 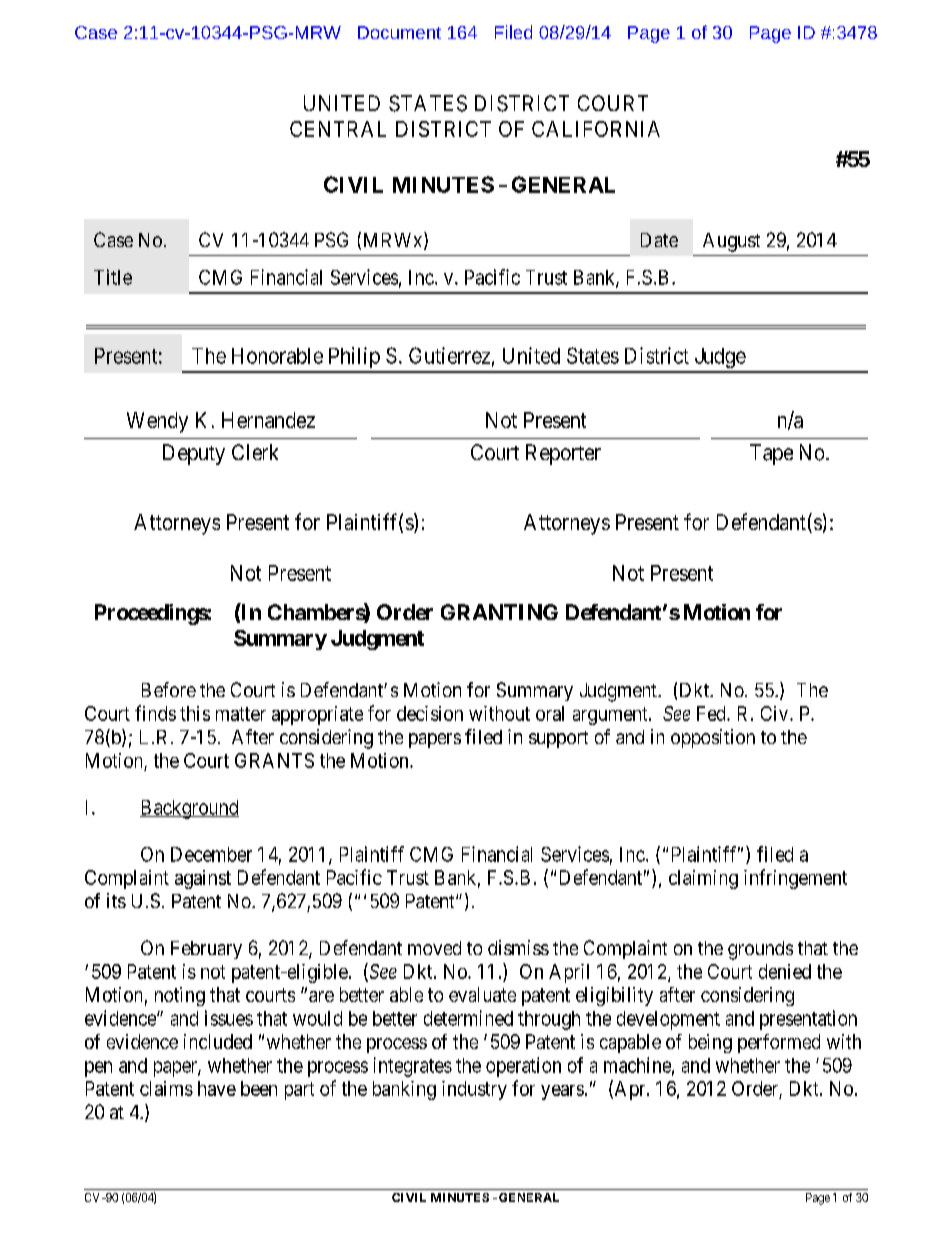 What do you see at coordinates (430, 713) in the document?
I see `decision` at bounding box center [430, 713].
